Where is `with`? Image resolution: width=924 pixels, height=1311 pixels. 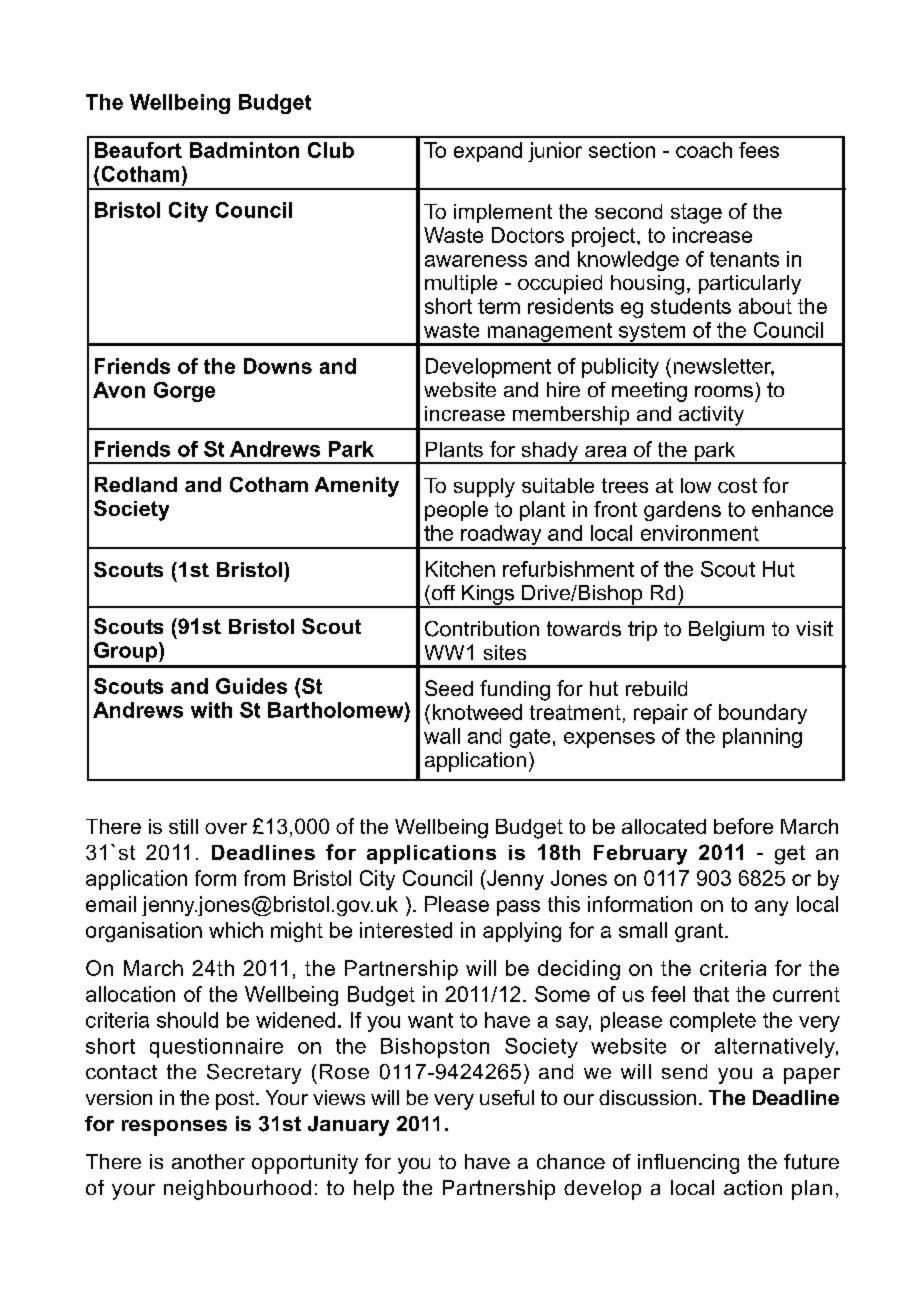
with is located at coordinates (211, 710).
